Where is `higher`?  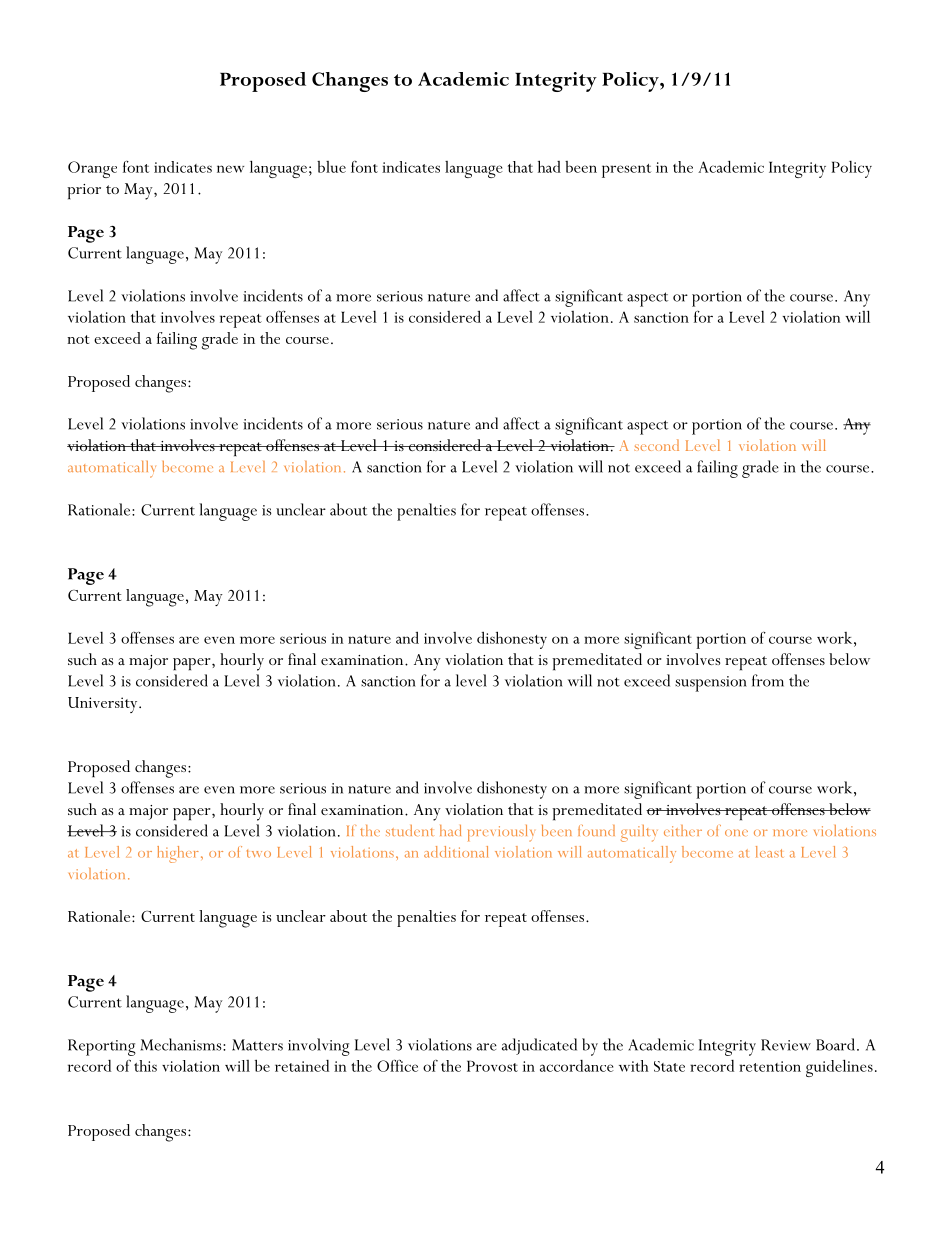
higher is located at coordinates (178, 854).
